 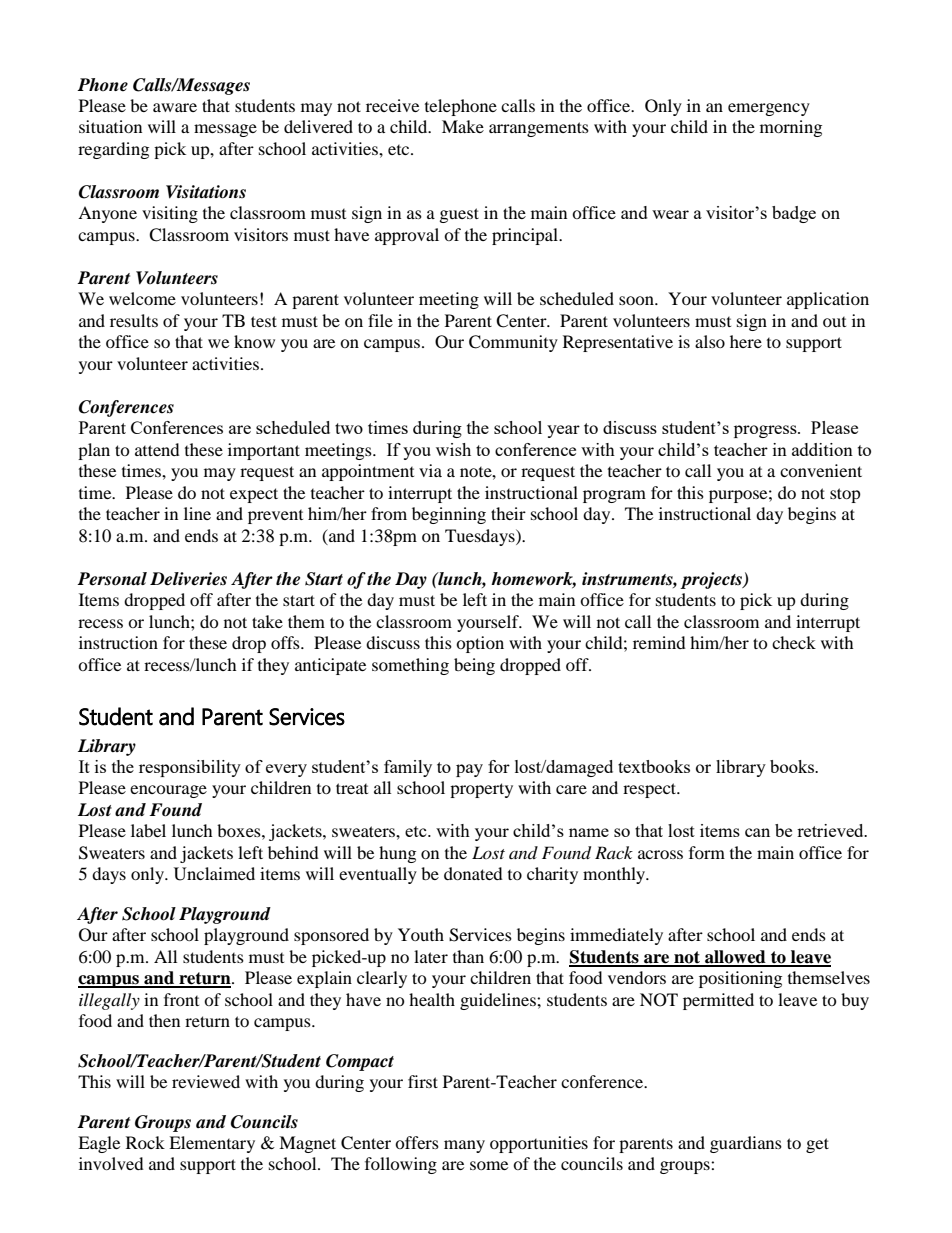 I want to click on Elementary, so click(x=212, y=1144).
